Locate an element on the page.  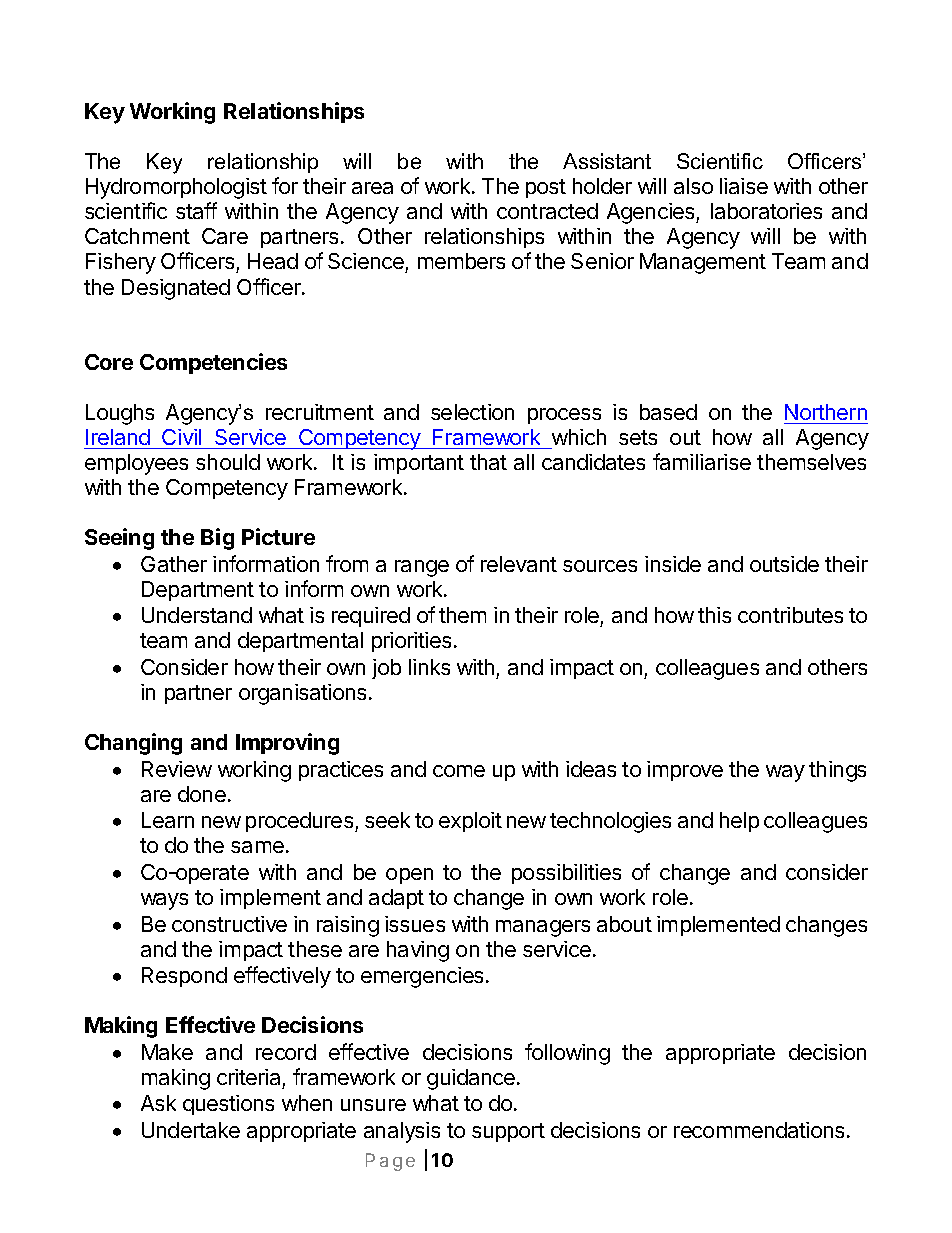
liaise is located at coordinates (744, 186).
